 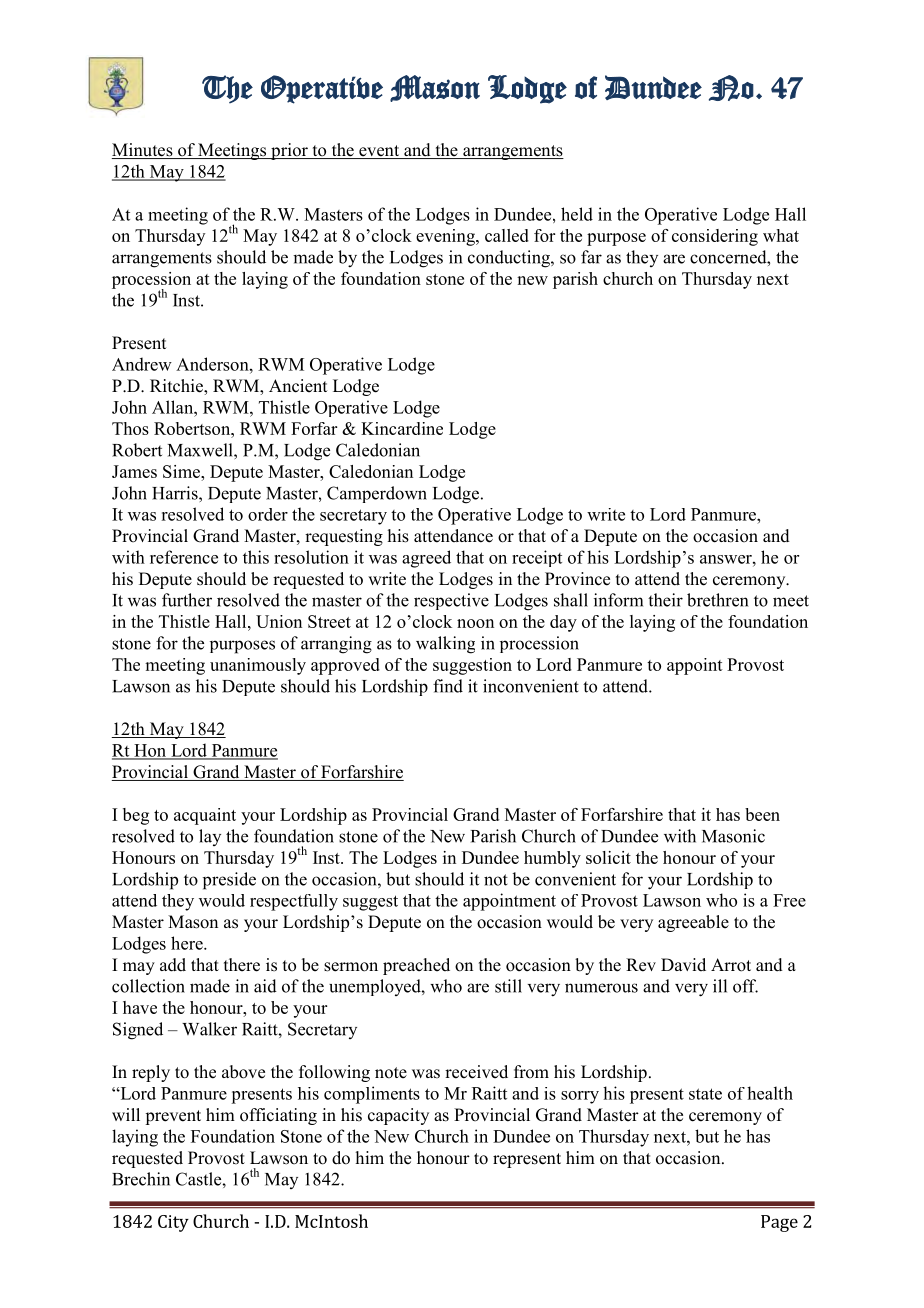 What do you see at coordinates (717, 600) in the screenshot?
I see `brethren` at bounding box center [717, 600].
